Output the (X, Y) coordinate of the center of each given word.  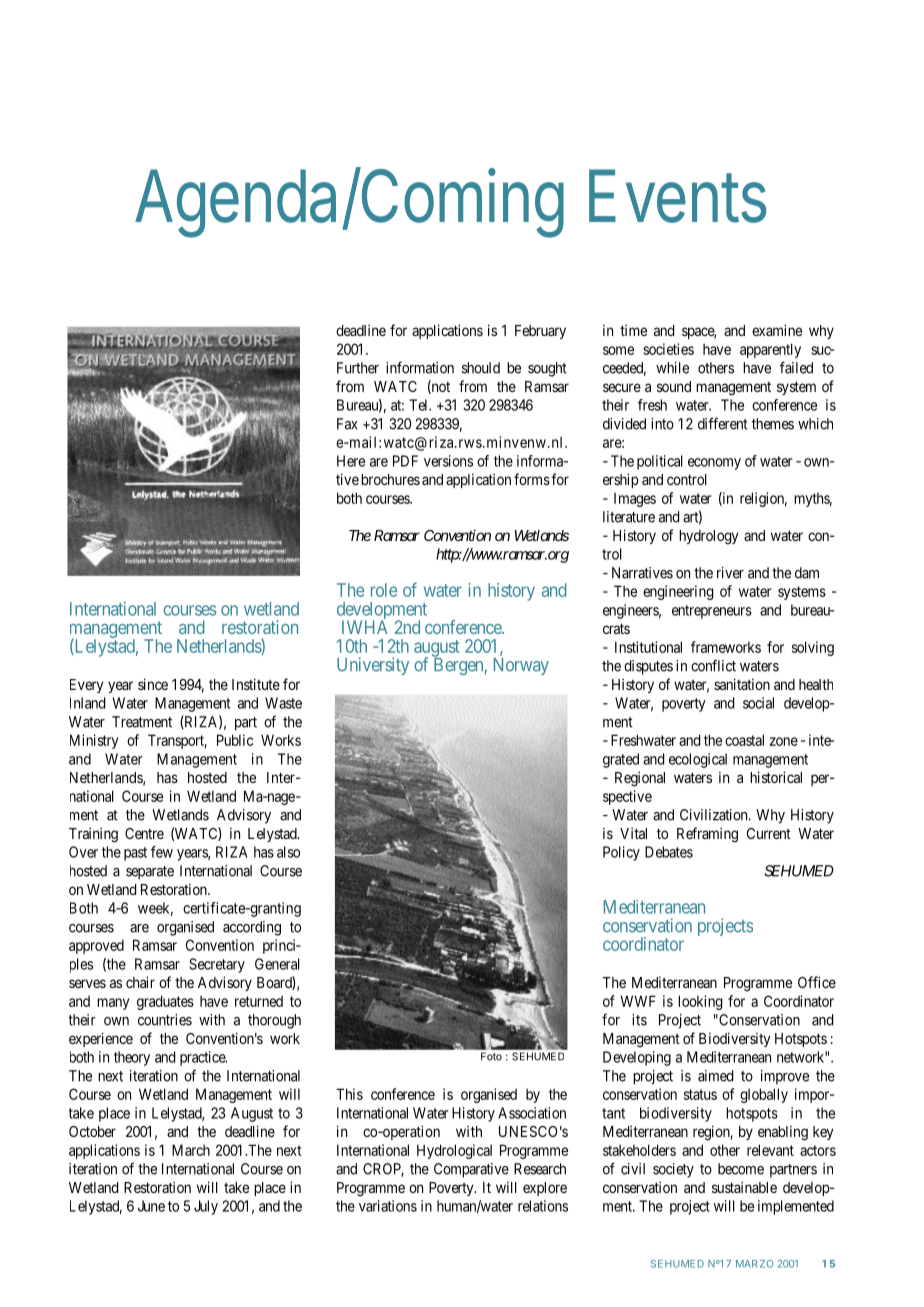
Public (235, 740)
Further (358, 368)
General (277, 964)
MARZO (754, 1264)
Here (351, 461)
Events (677, 196)
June (151, 1206)
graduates (165, 1002)
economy (714, 464)
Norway (521, 666)
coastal (744, 740)
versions (448, 461)
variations (388, 1206)
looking (700, 1002)
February (540, 332)
